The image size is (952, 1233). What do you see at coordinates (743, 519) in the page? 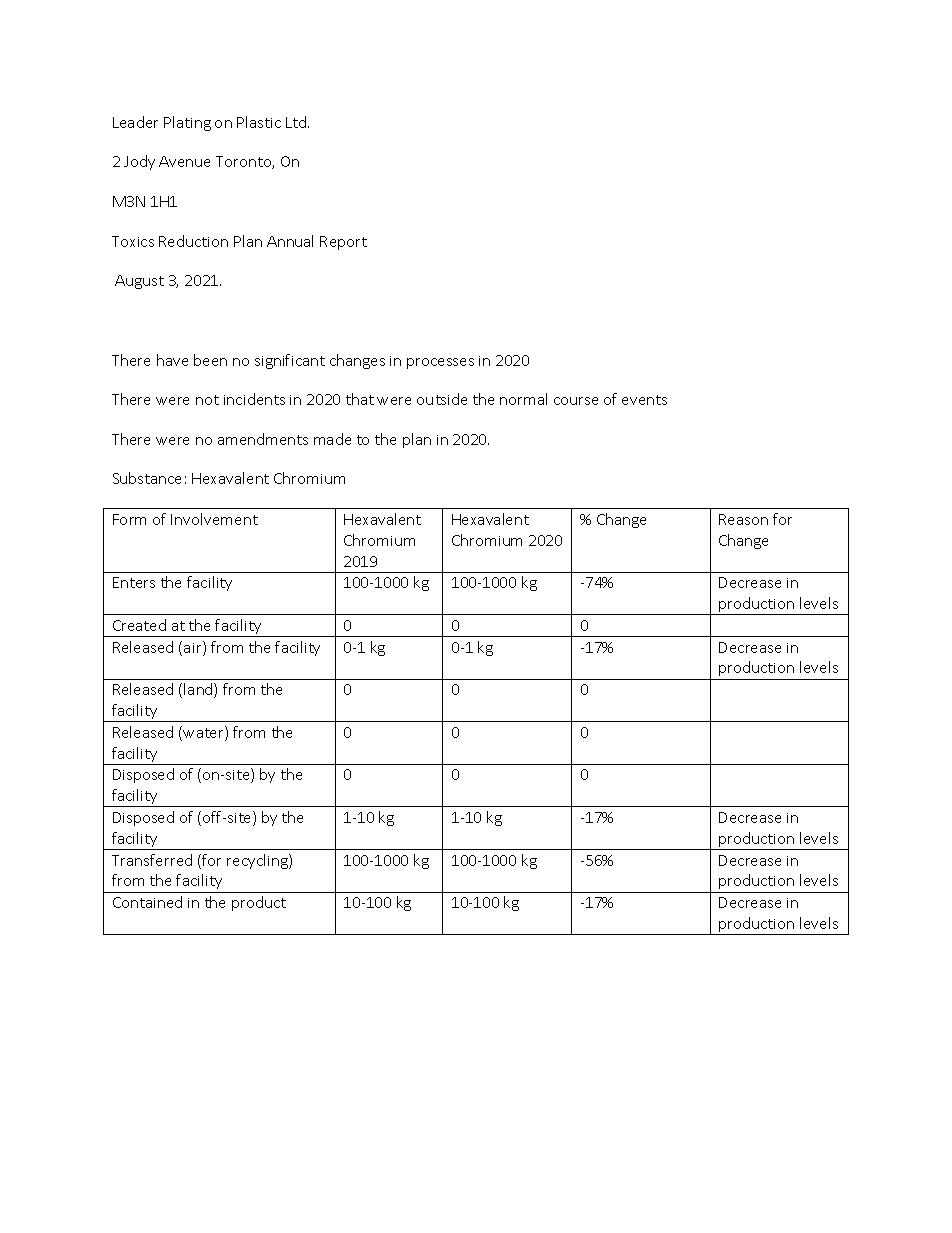
I see `Reason` at bounding box center [743, 519].
